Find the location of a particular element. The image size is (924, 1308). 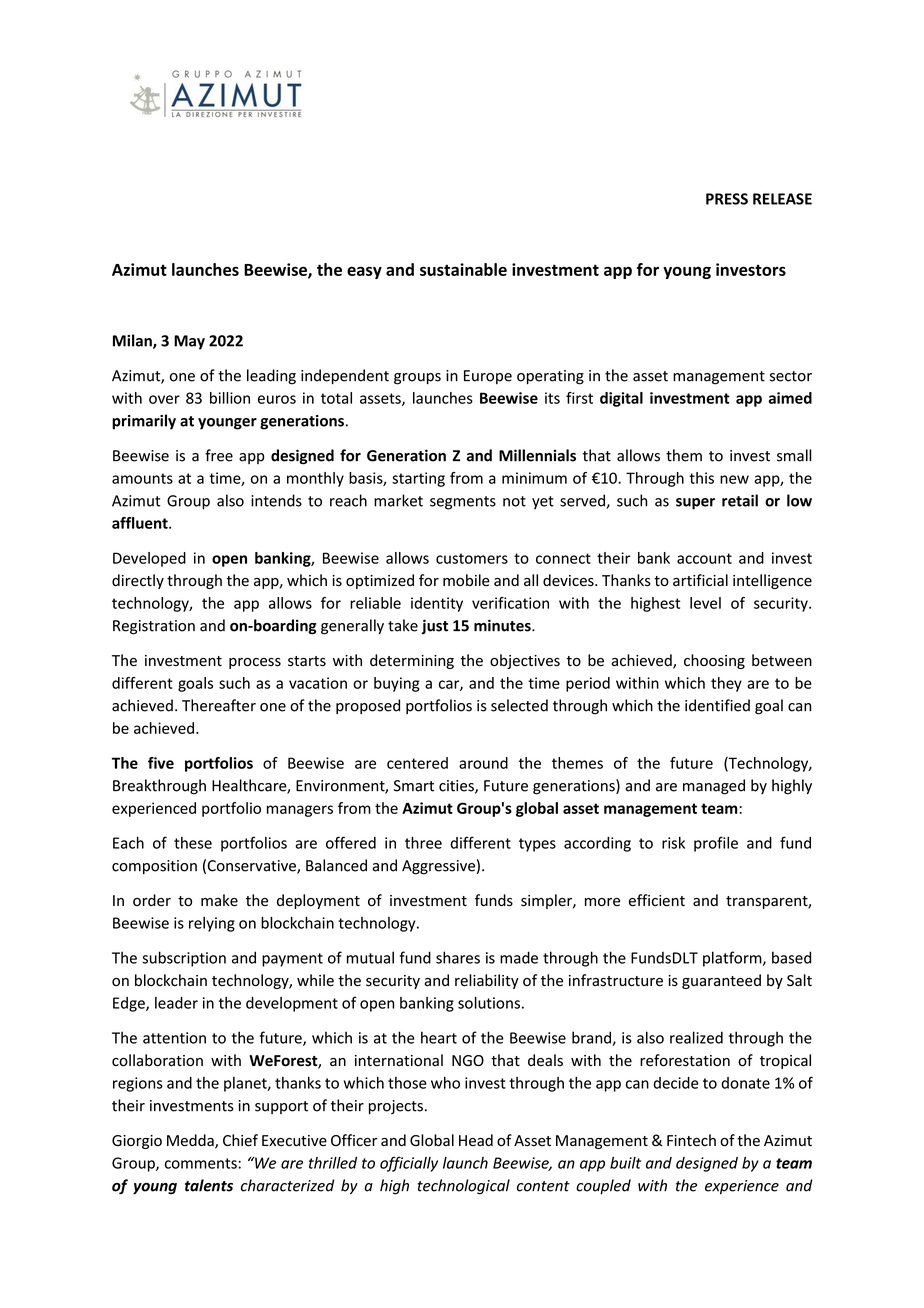

comments is located at coordinates (202, 1163).
